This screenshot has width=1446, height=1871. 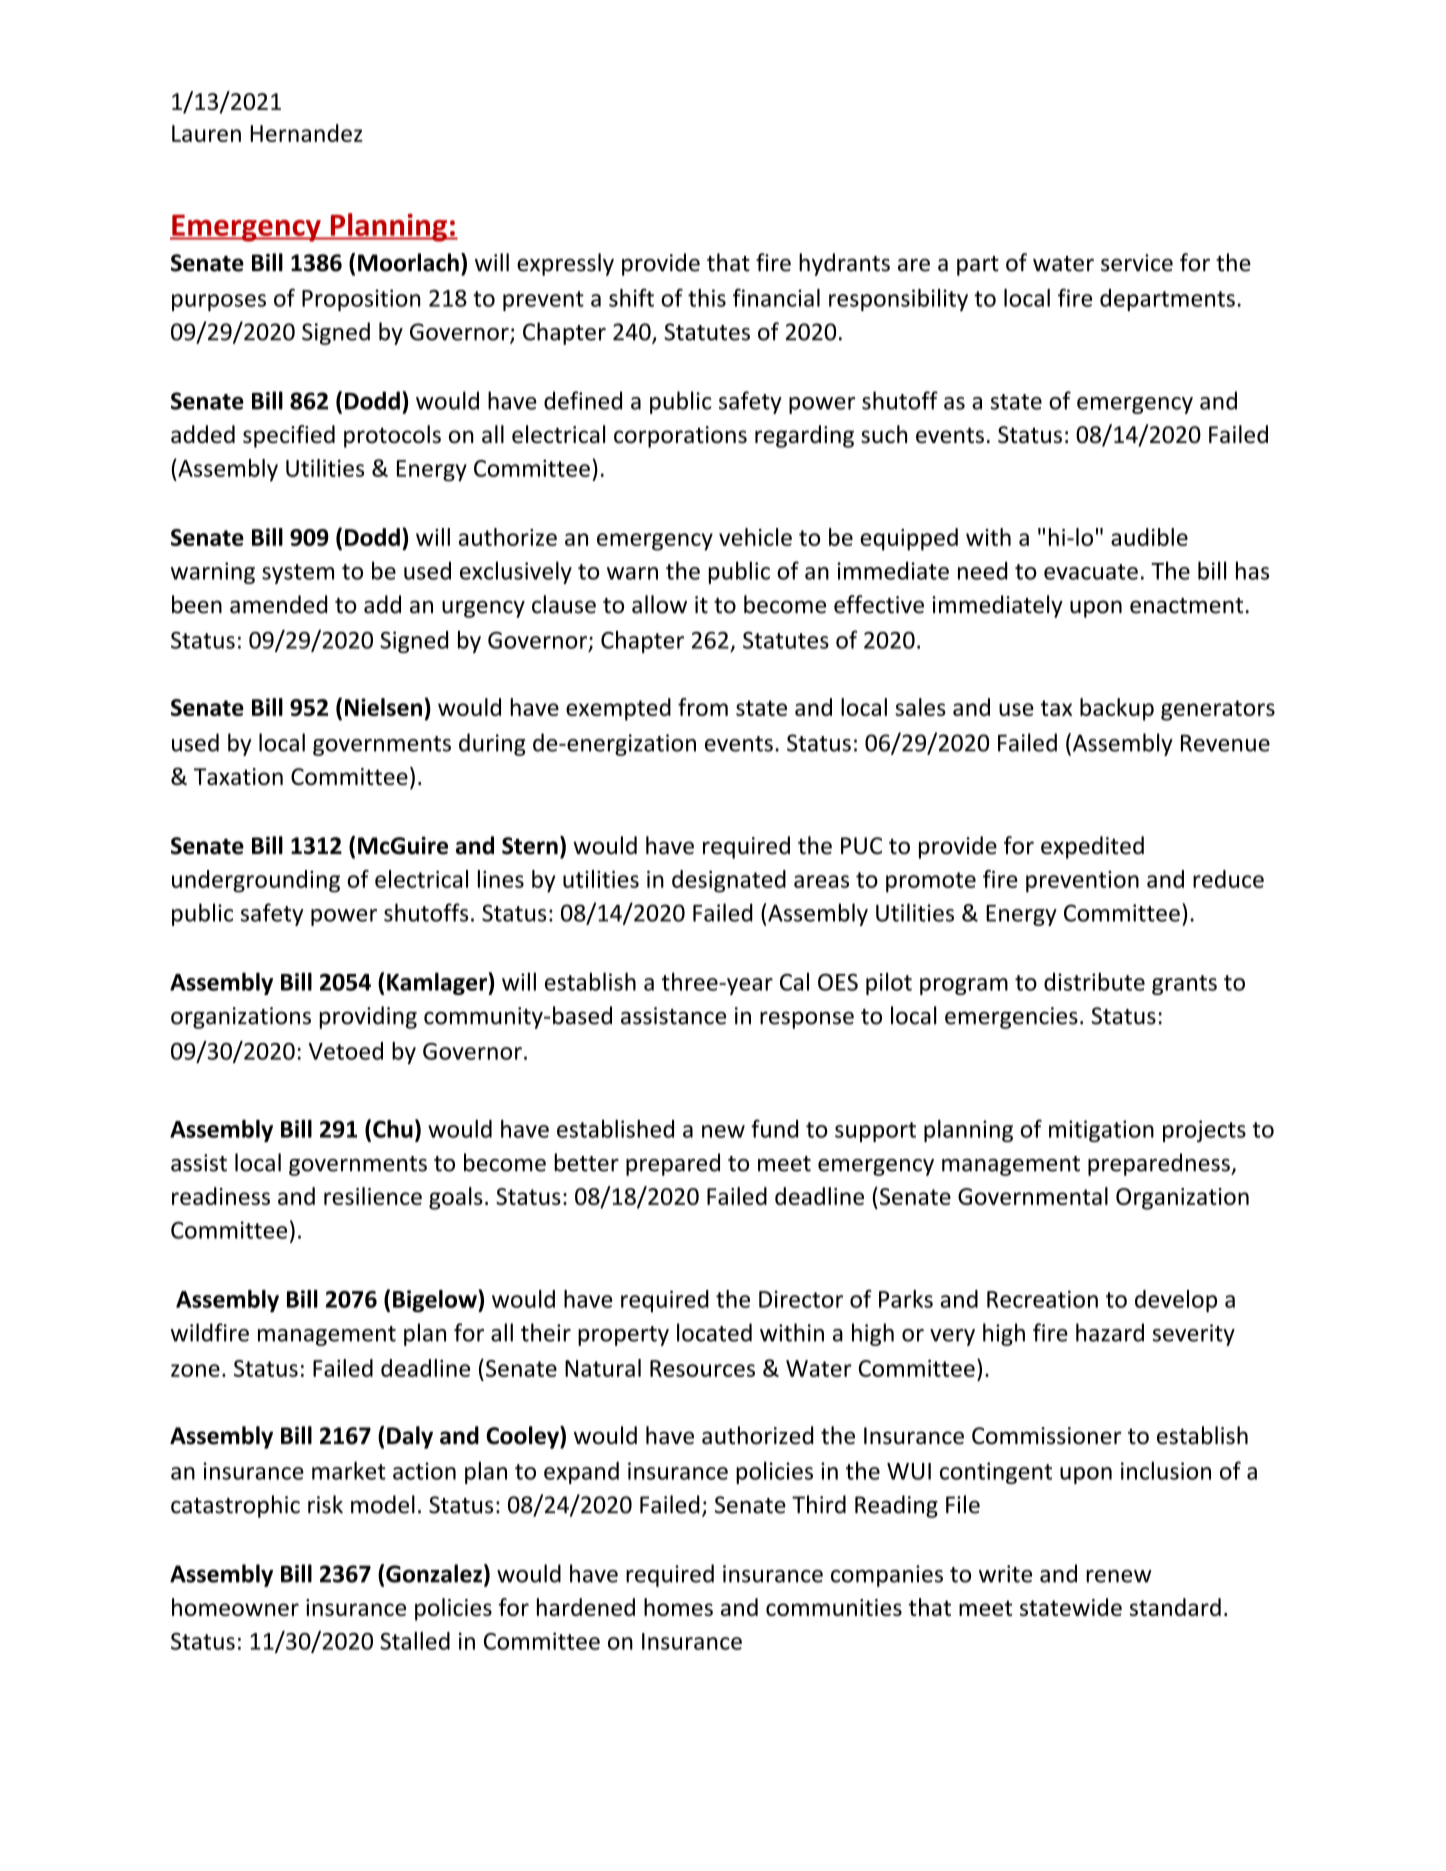 What do you see at coordinates (678, 1607) in the screenshot?
I see `homes` at bounding box center [678, 1607].
